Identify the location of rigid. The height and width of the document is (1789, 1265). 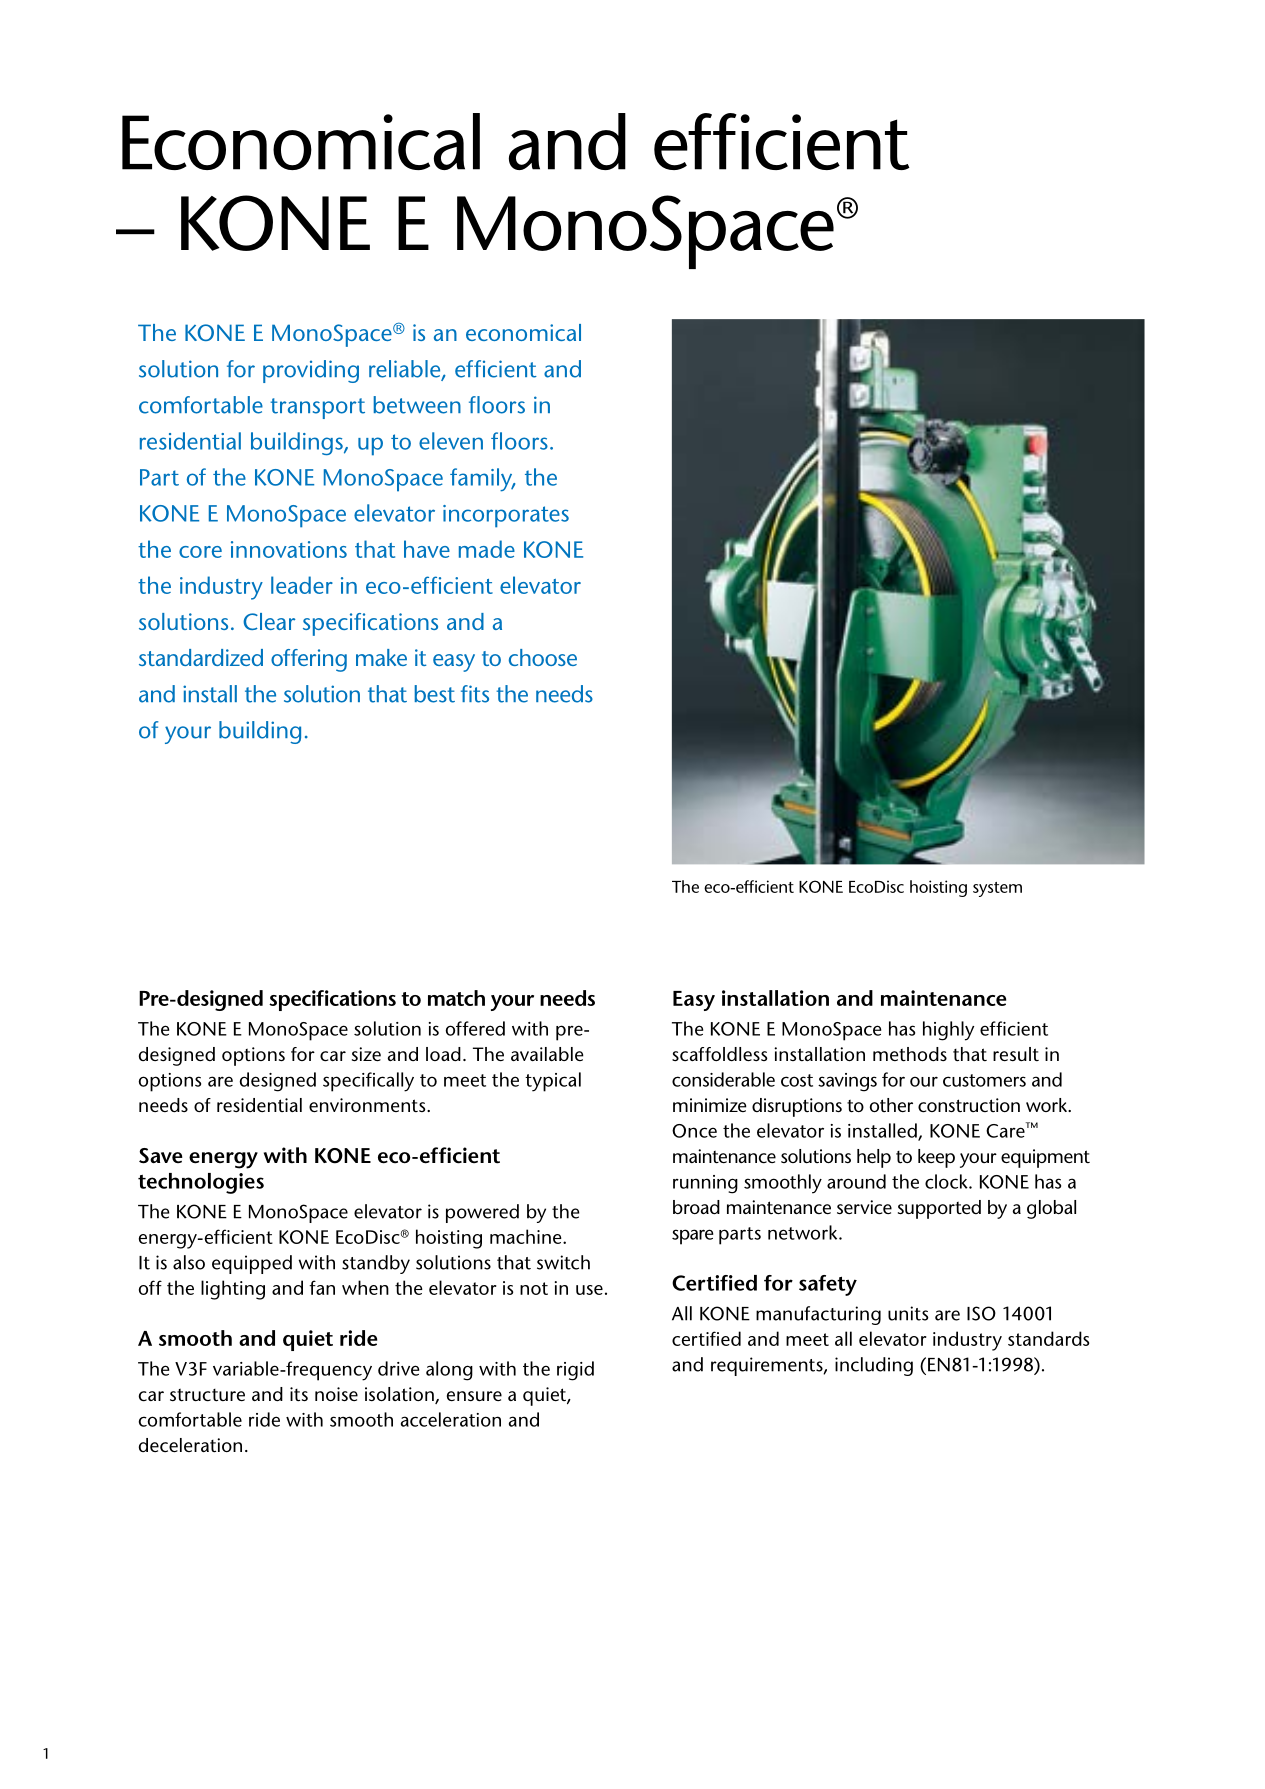
(575, 1371).
